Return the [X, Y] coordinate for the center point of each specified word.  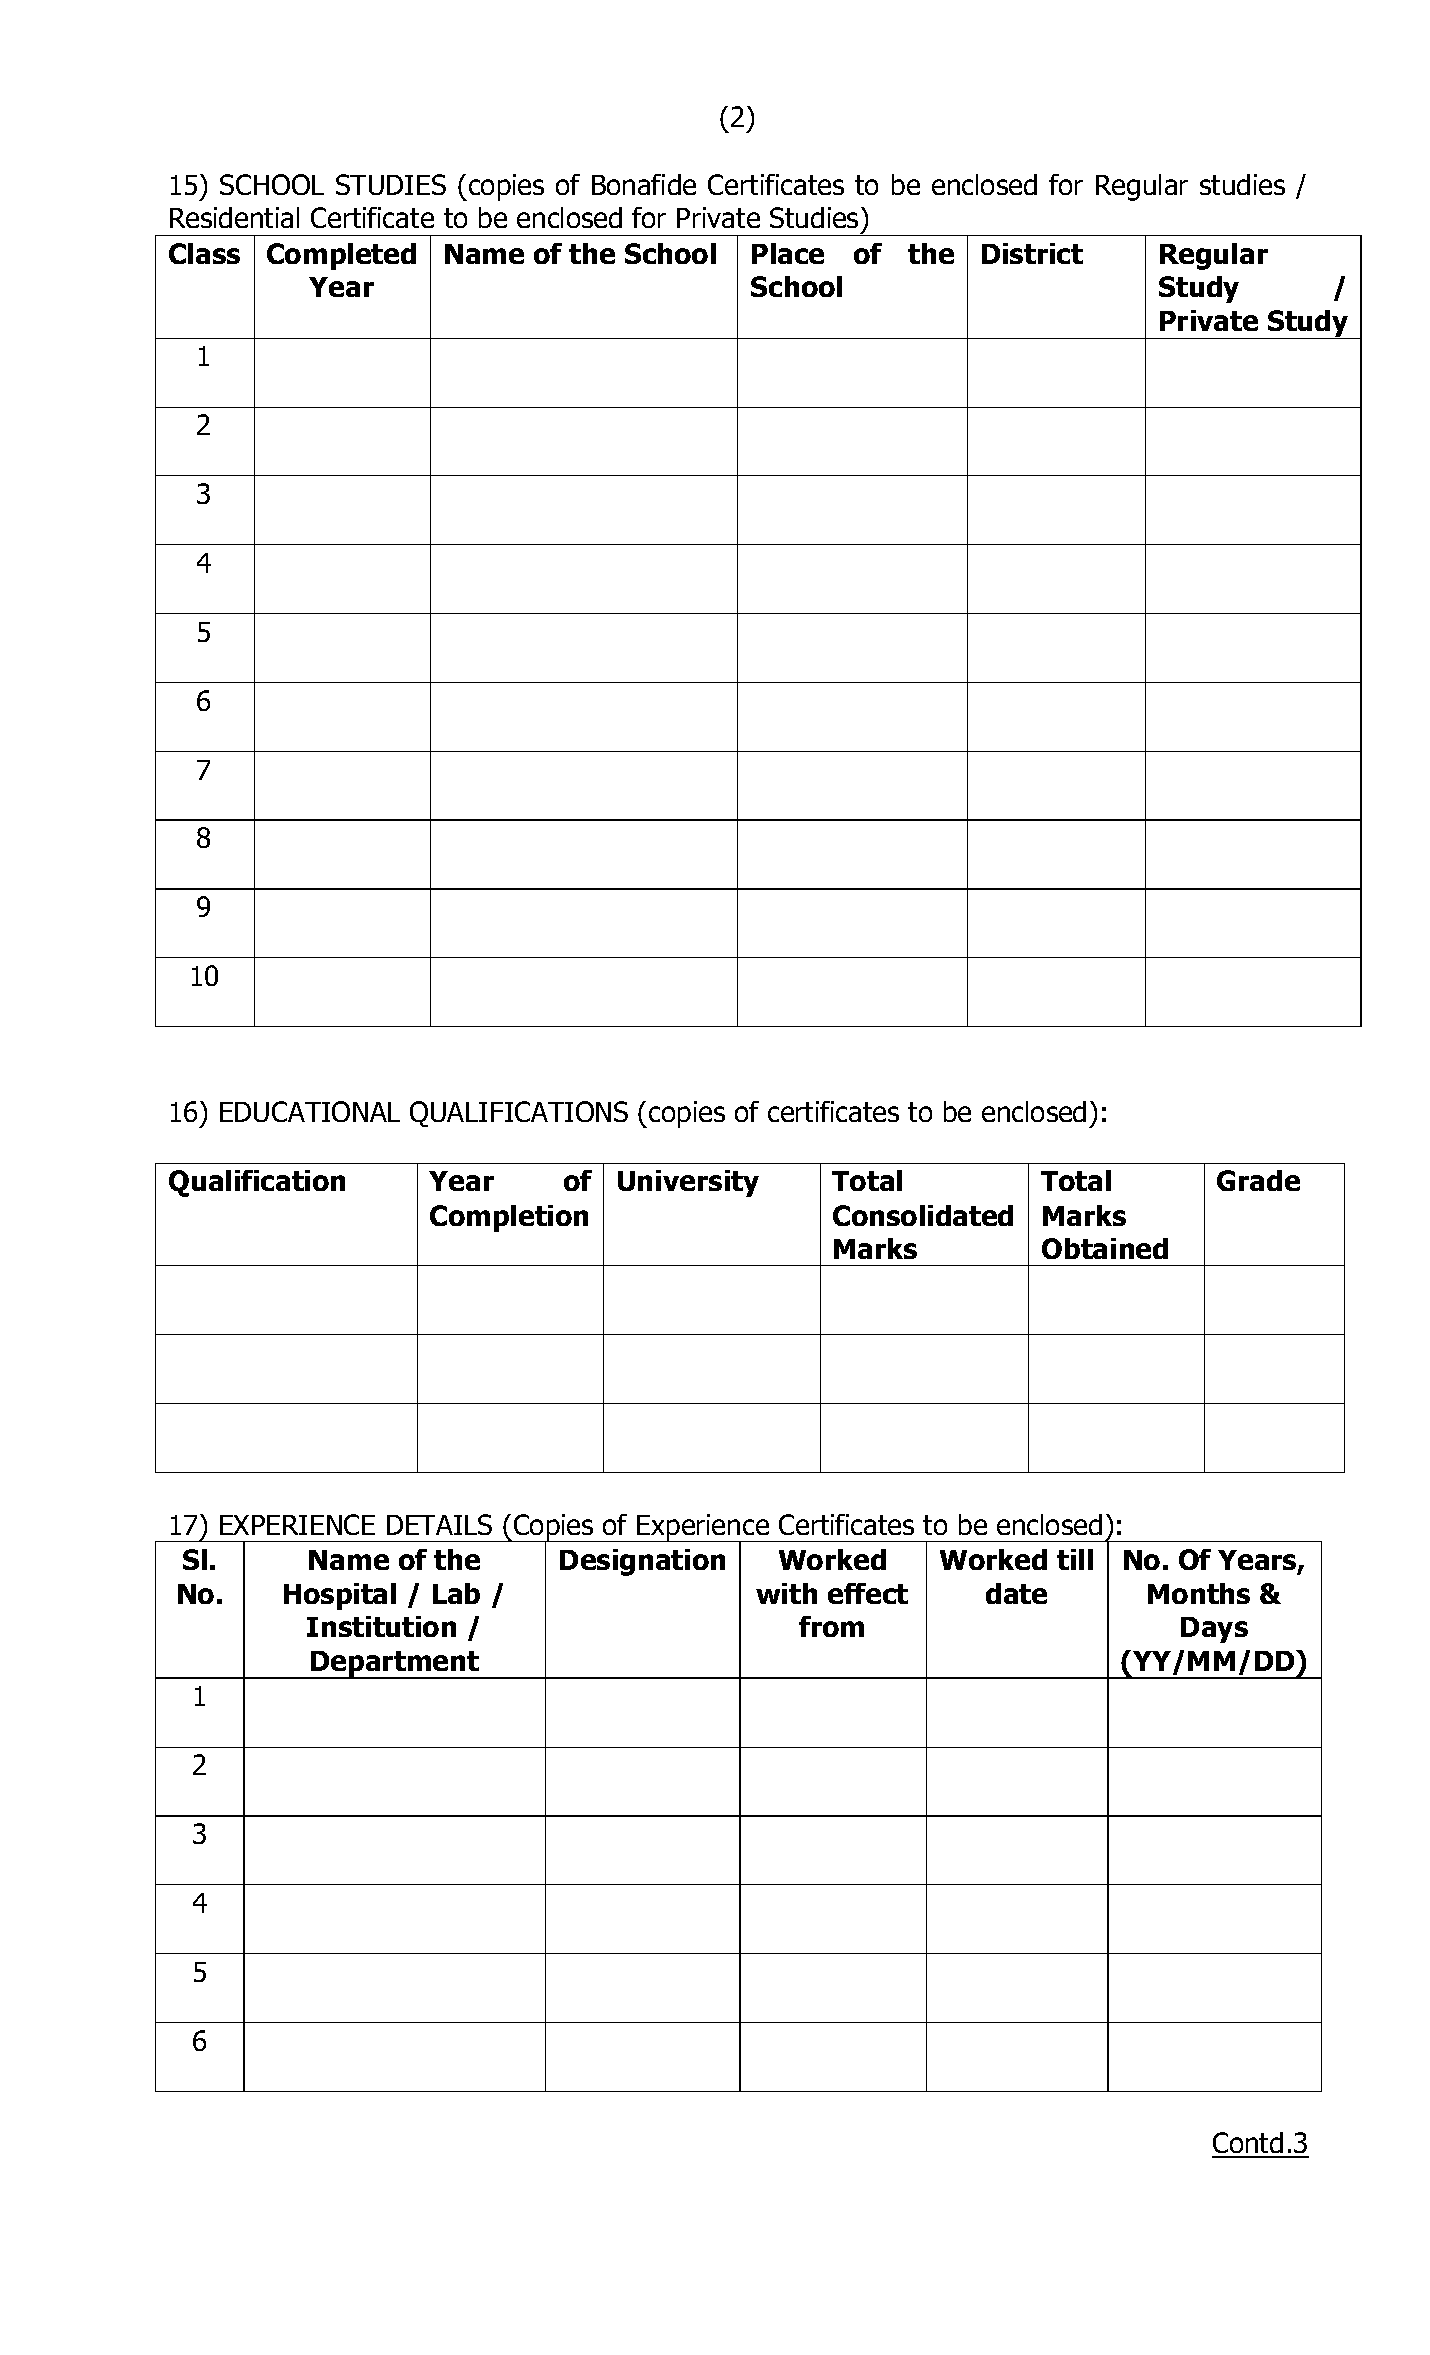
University [688, 1183]
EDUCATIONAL [310, 1111]
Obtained [1105, 1248]
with [786, 1593]
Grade [1258, 1180]
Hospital [340, 1596]
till [1075, 1559]
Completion [509, 1218]
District [1032, 253]
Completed [341, 256]
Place [788, 253]
